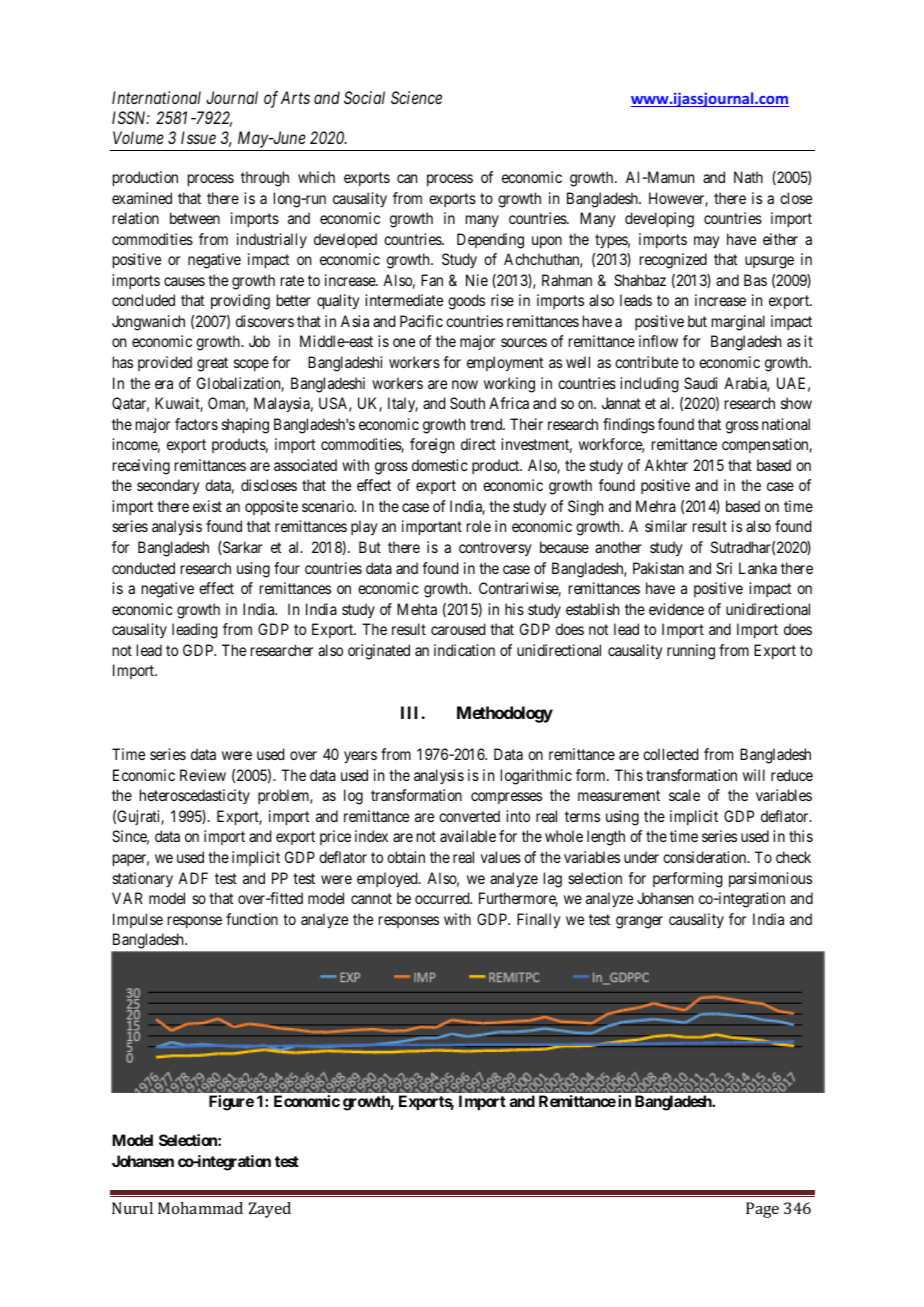 Image resolution: width=924 pixels, height=1307 pixels. Describe the element at coordinates (762, 1210) in the image. I see `Page` at that location.
